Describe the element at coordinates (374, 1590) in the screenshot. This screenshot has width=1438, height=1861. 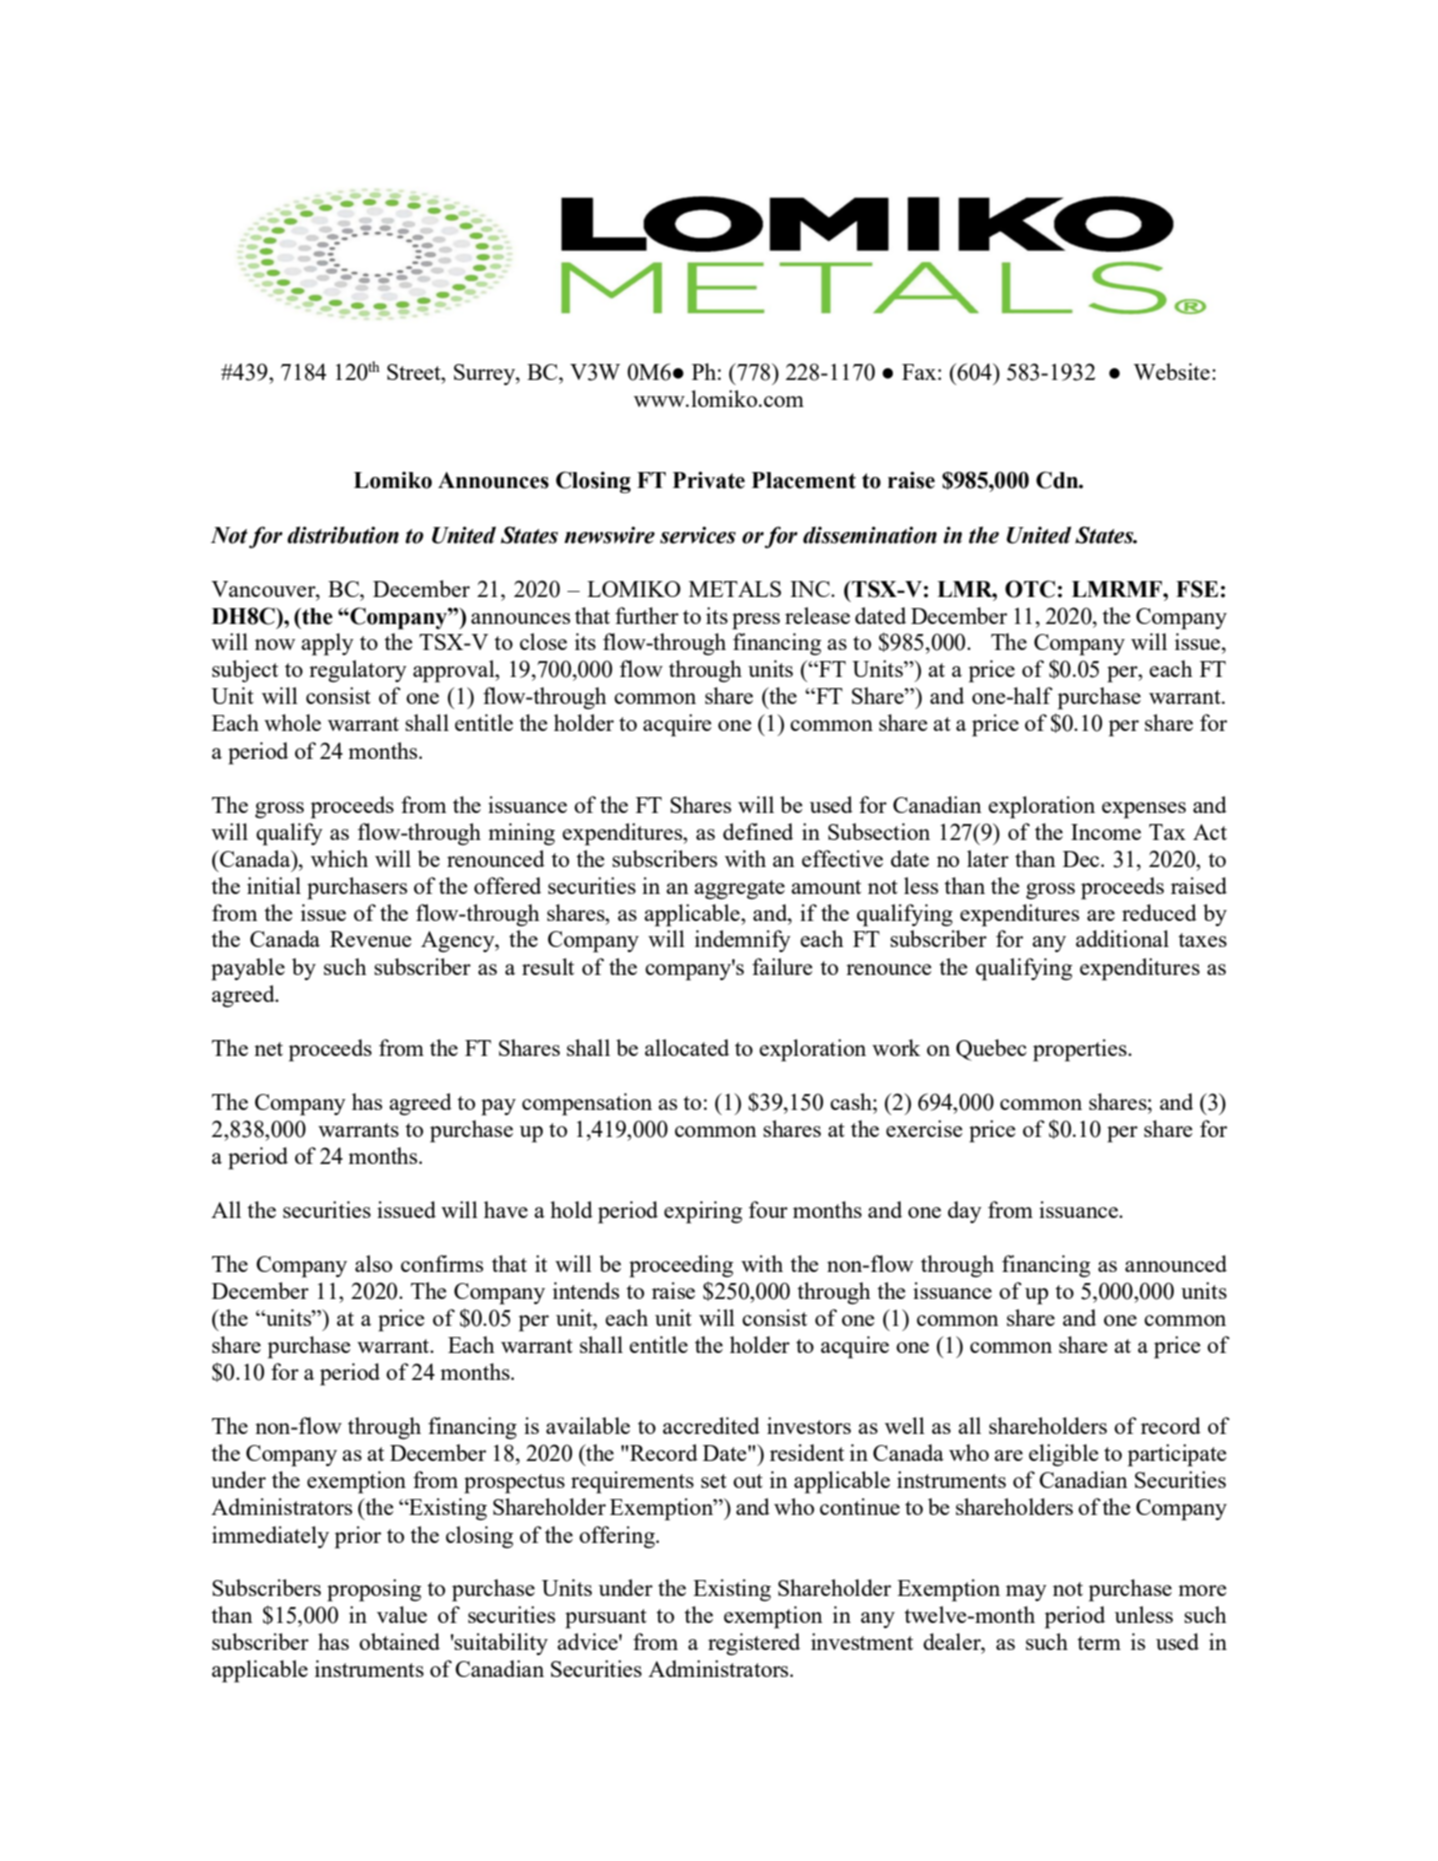
I see `proposing` at that location.
